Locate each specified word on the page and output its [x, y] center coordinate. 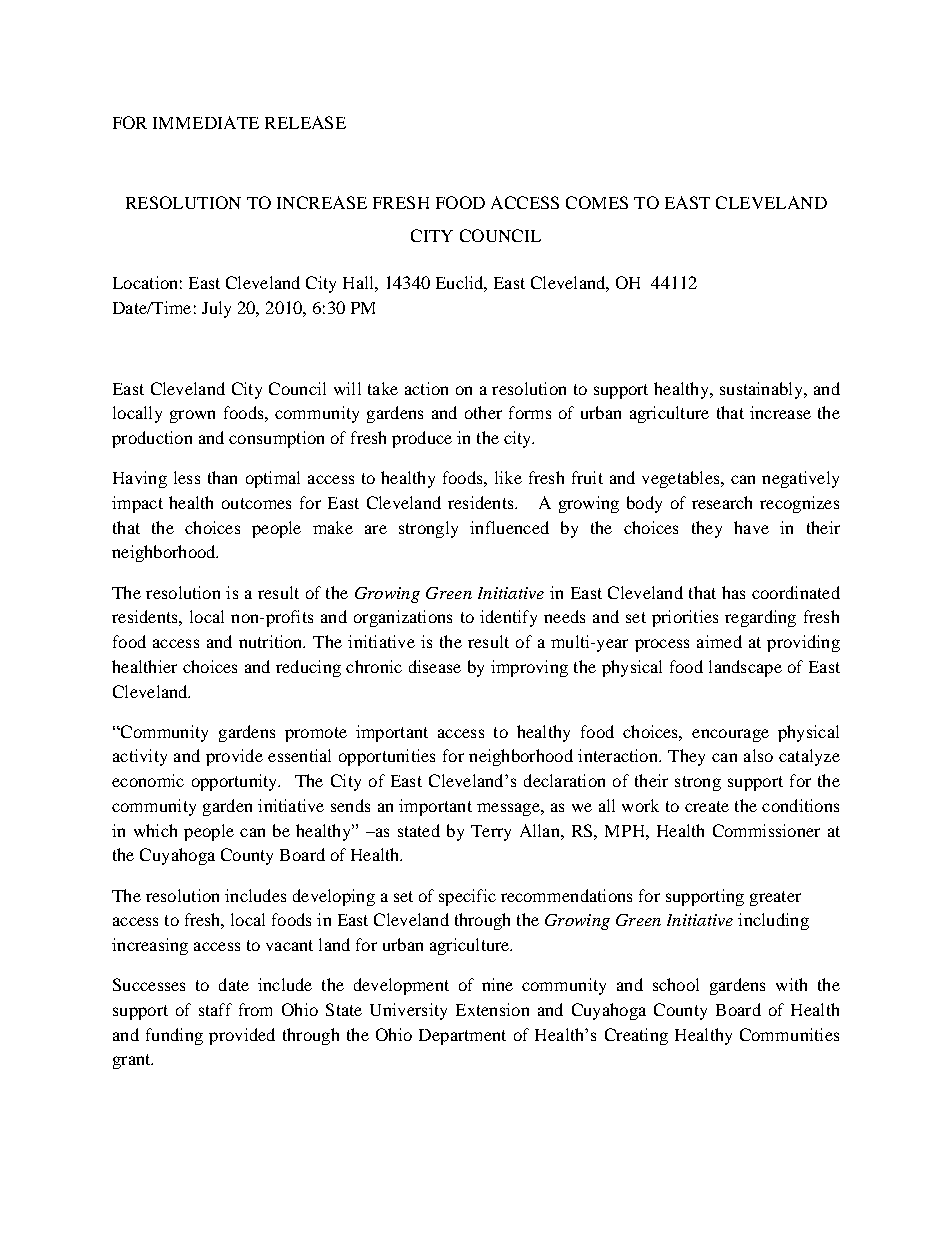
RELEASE [305, 122]
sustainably [762, 390]
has [733, 592]
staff [215, 1009]
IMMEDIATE [206, 122]
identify [508, 618]
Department [462, 1037]
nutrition [272, 641]
